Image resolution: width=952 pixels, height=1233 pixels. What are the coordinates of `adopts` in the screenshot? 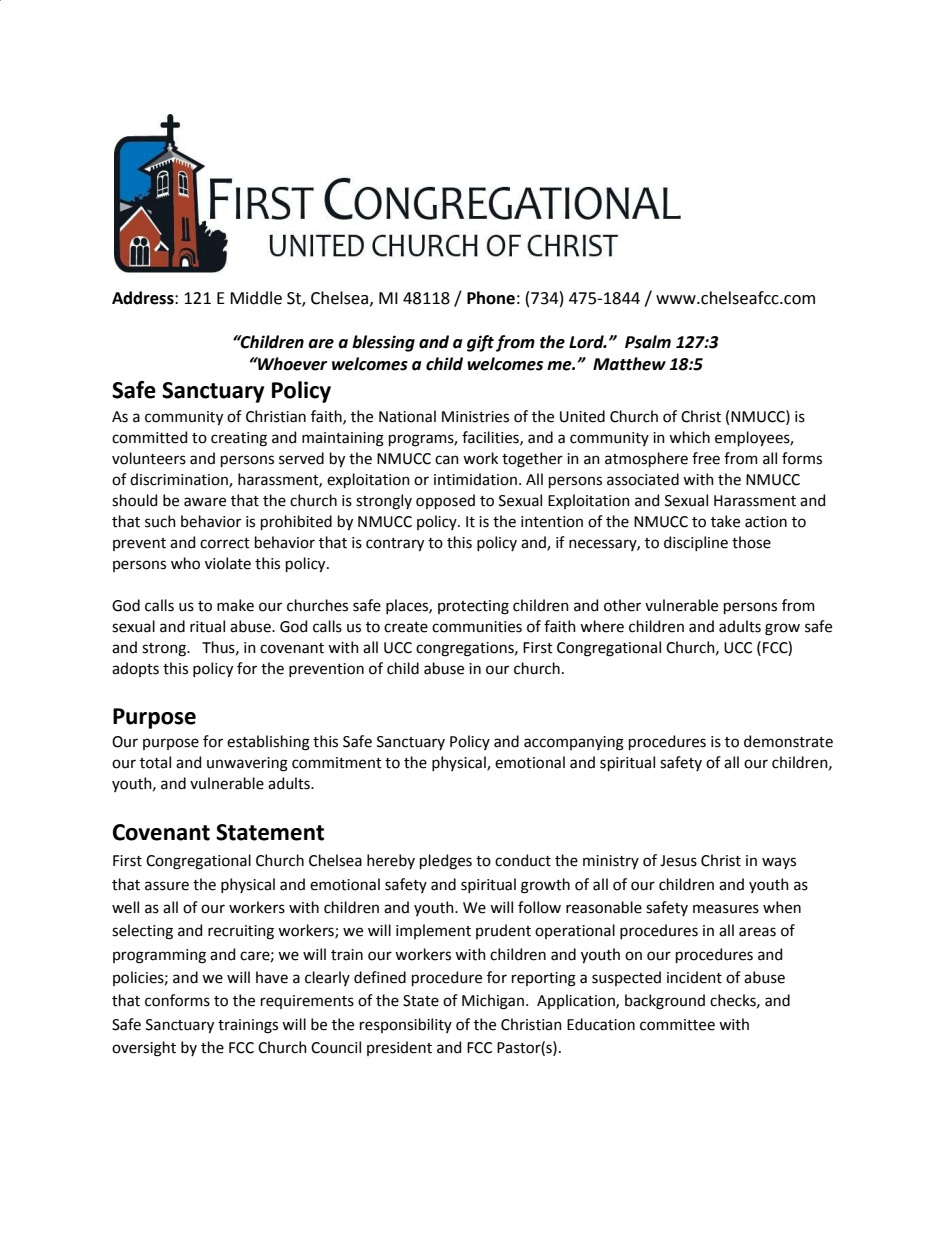 It's located at (135, 669).
